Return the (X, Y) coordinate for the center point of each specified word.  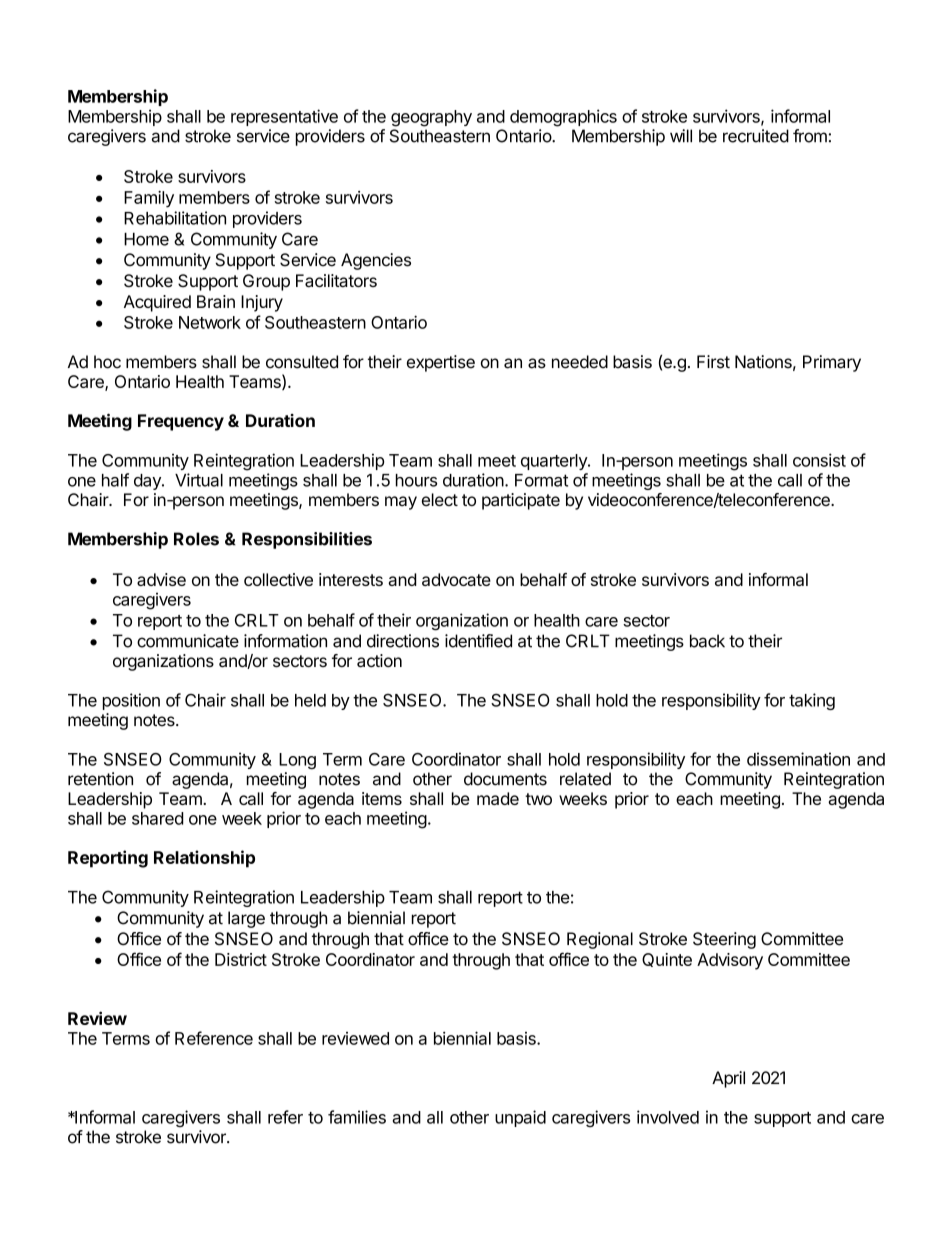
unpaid (520, 1118)
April (728, 1079)
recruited (756, 136)
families (357, 1117)
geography (431, 118)
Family (149, 199)
